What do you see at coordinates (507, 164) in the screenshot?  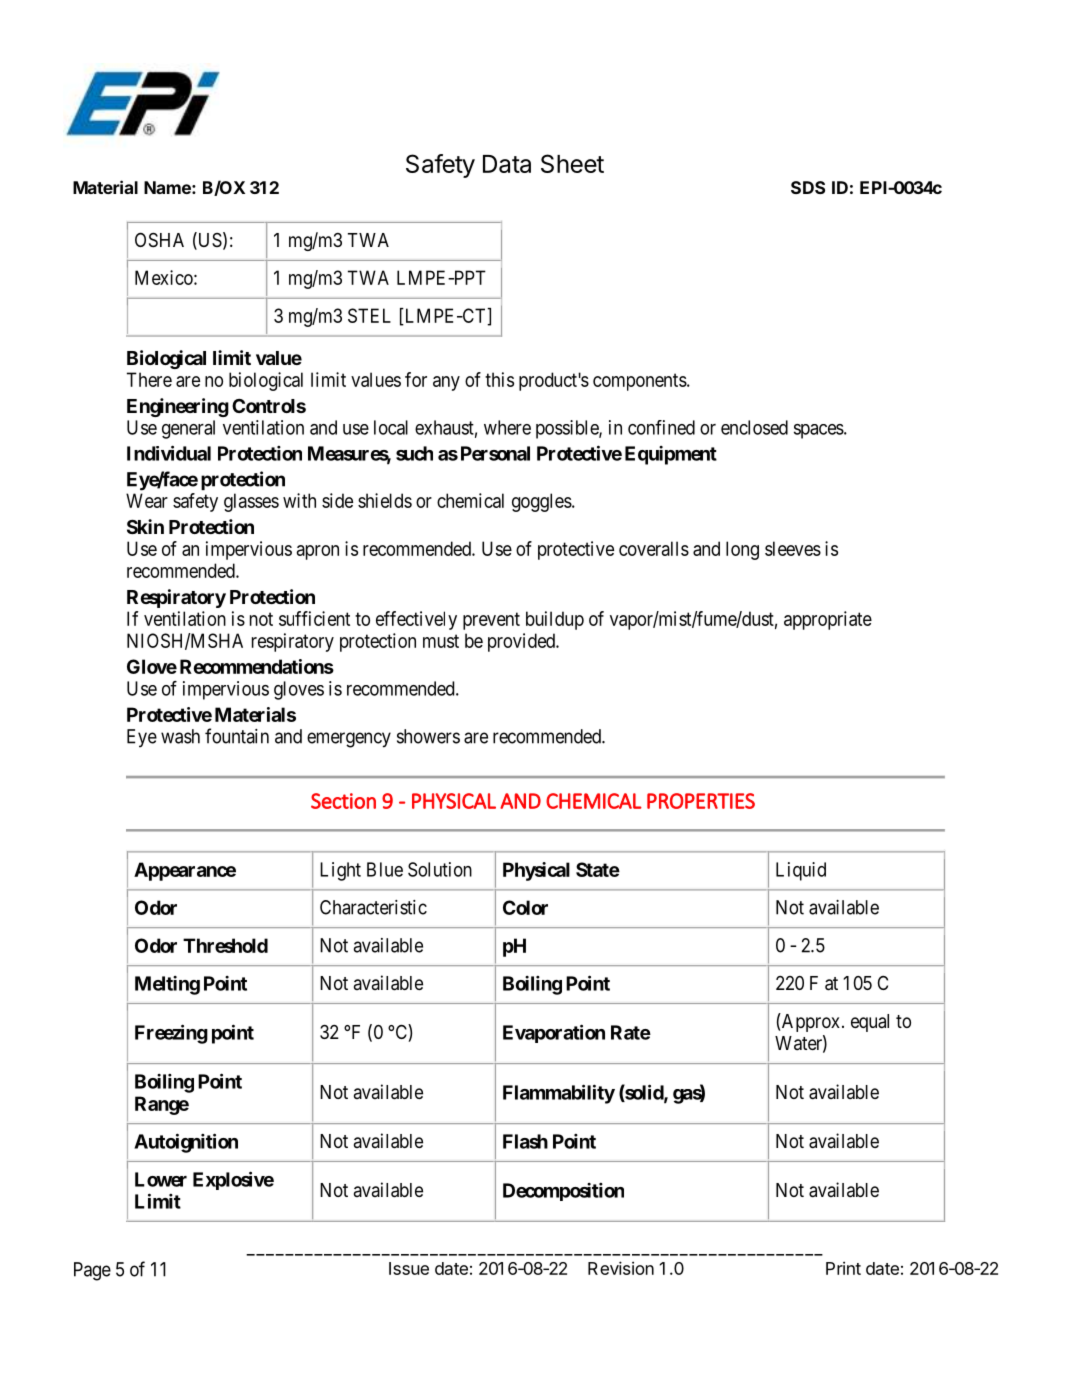 I see `Data` at bounding box center [507, 164].
